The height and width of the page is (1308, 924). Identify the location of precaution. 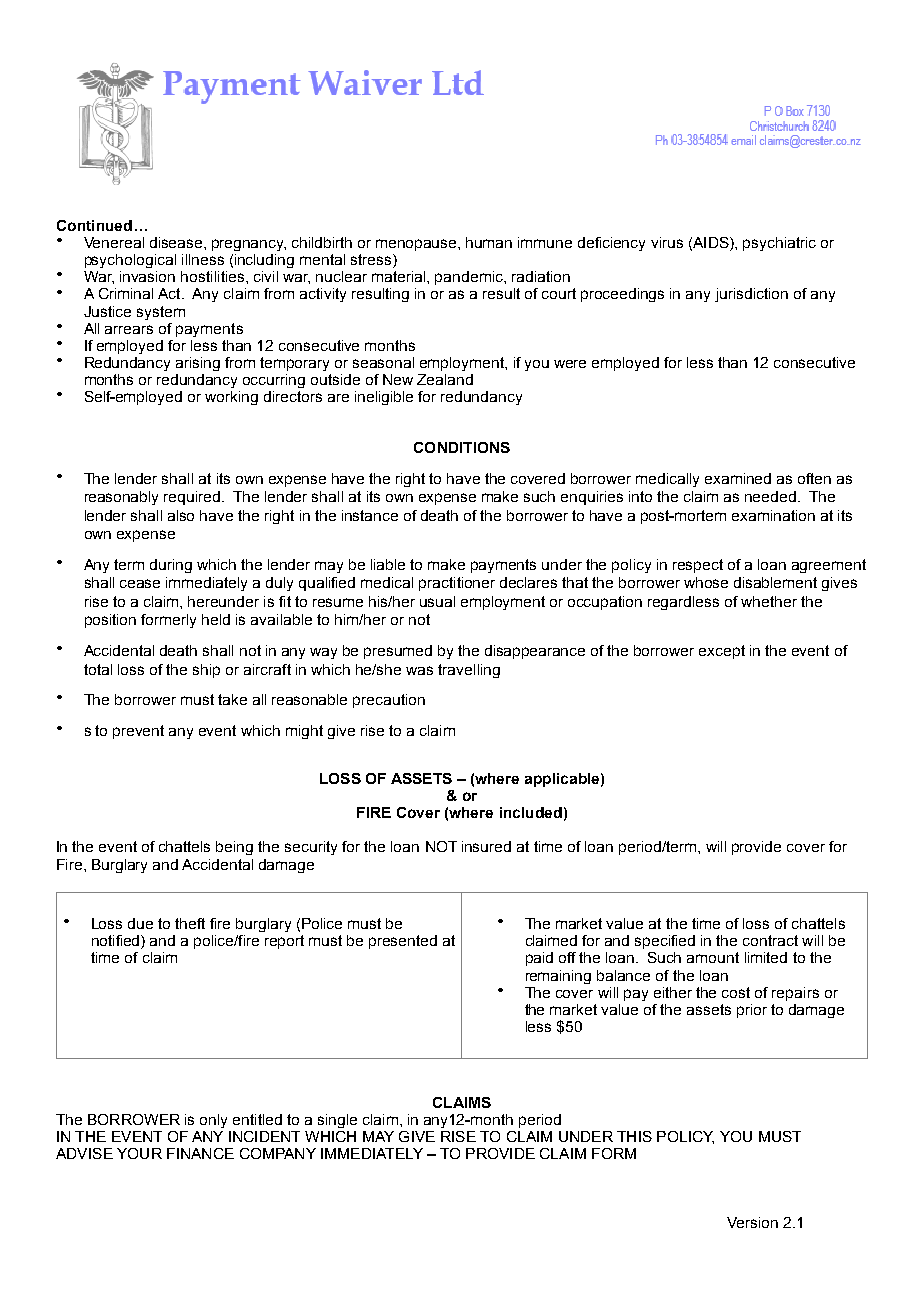
(389, 701).
